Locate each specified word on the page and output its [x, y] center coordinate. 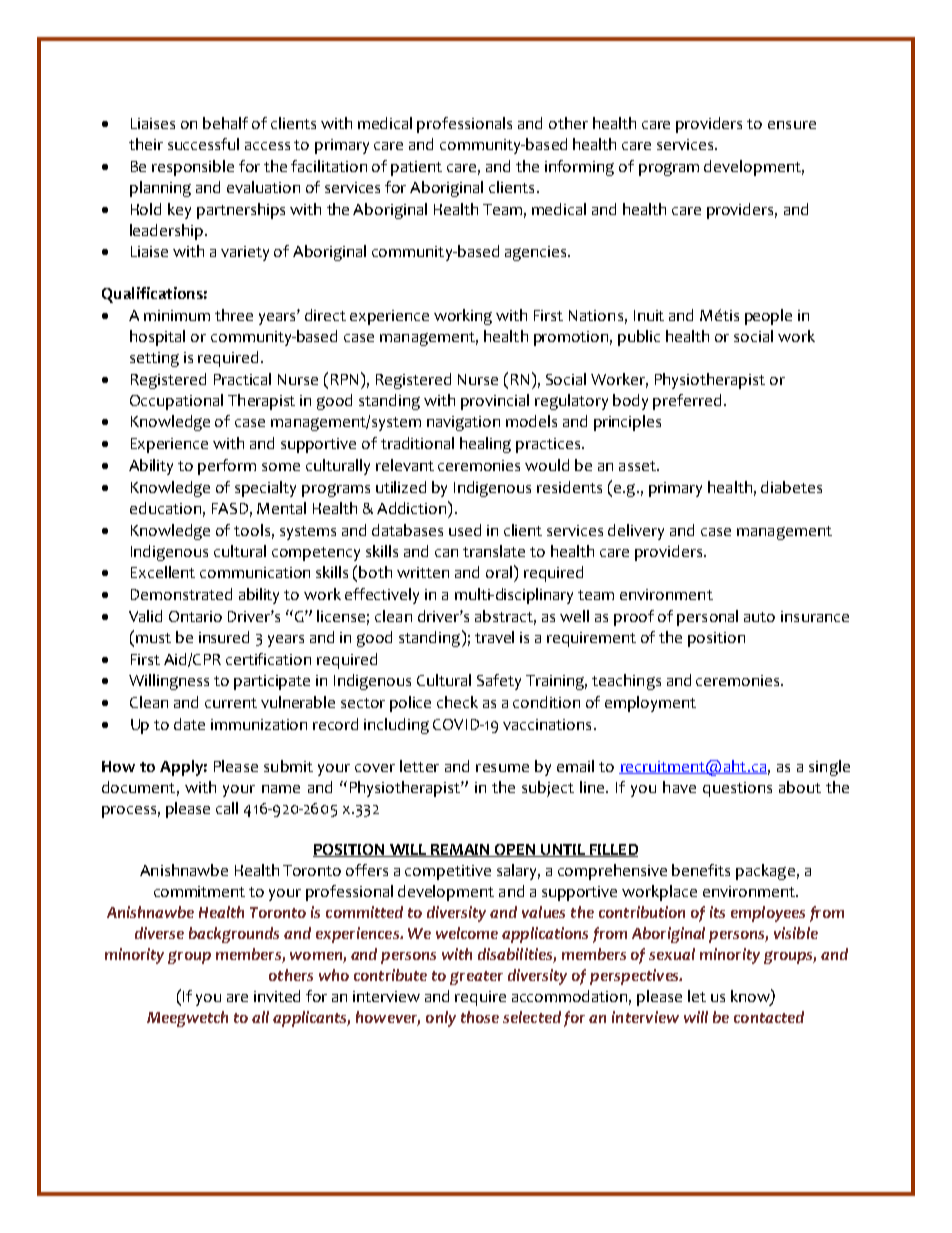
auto [759, 617]
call [227, 808]
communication [255, 572]
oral [499, 572]
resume [502, 768]
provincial [495, 402]
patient [416, 168]
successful [203, 144]
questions [737, 789]
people [768, 317]
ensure [792, 125]
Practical [242, 379]
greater [476, 978]
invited [277, 996]
